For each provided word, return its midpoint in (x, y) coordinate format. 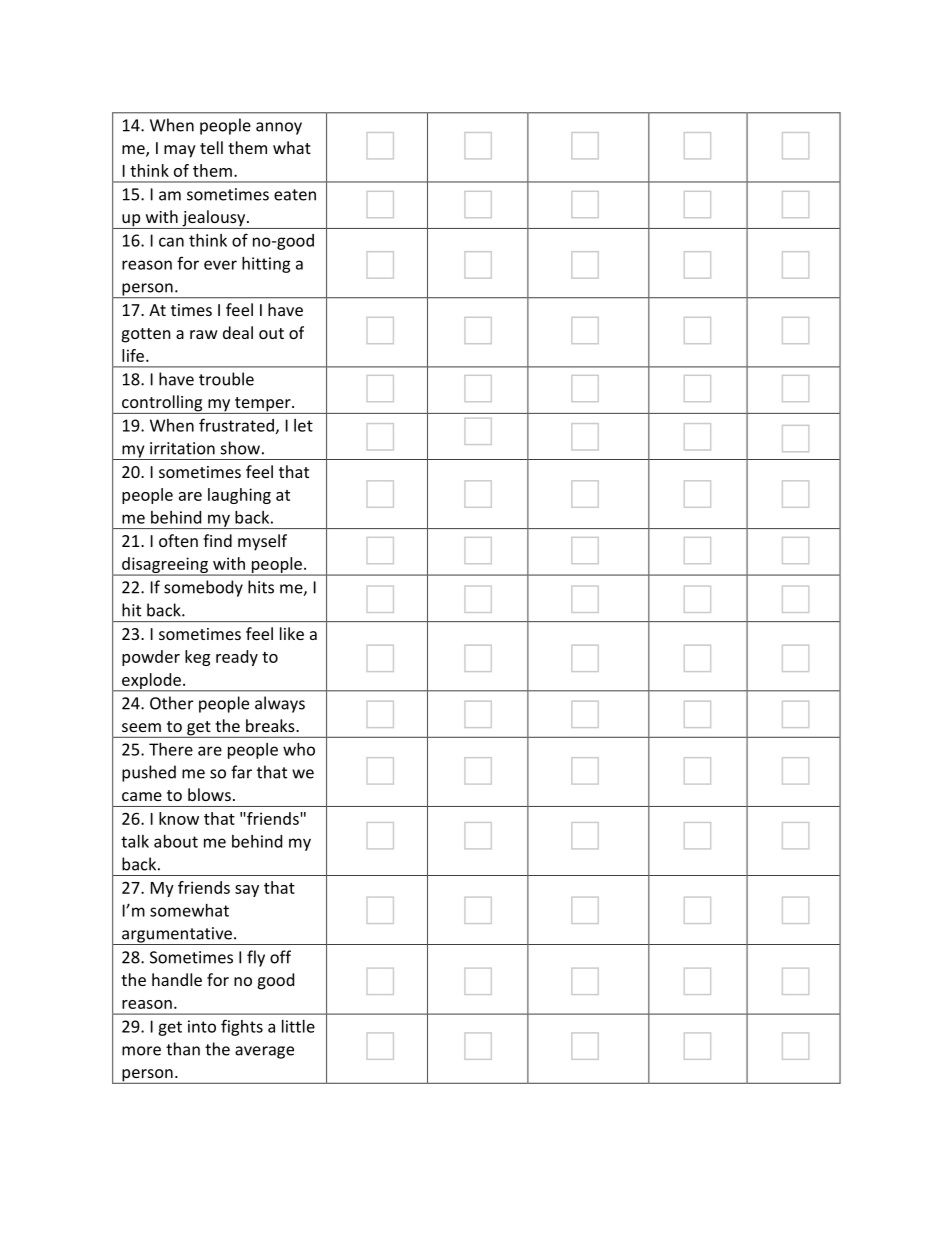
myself (262, 542)
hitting (266, 265)
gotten (146, 335)
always (280, 704)
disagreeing (165, 566)
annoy (279, 128)
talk (135, 841)
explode (151, 682)
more (141, 1051)
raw (204, 334)
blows (209, 794)
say (247, 891)
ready (237, 658)
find (217, 540)
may (180, 151)
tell (211, 147)
